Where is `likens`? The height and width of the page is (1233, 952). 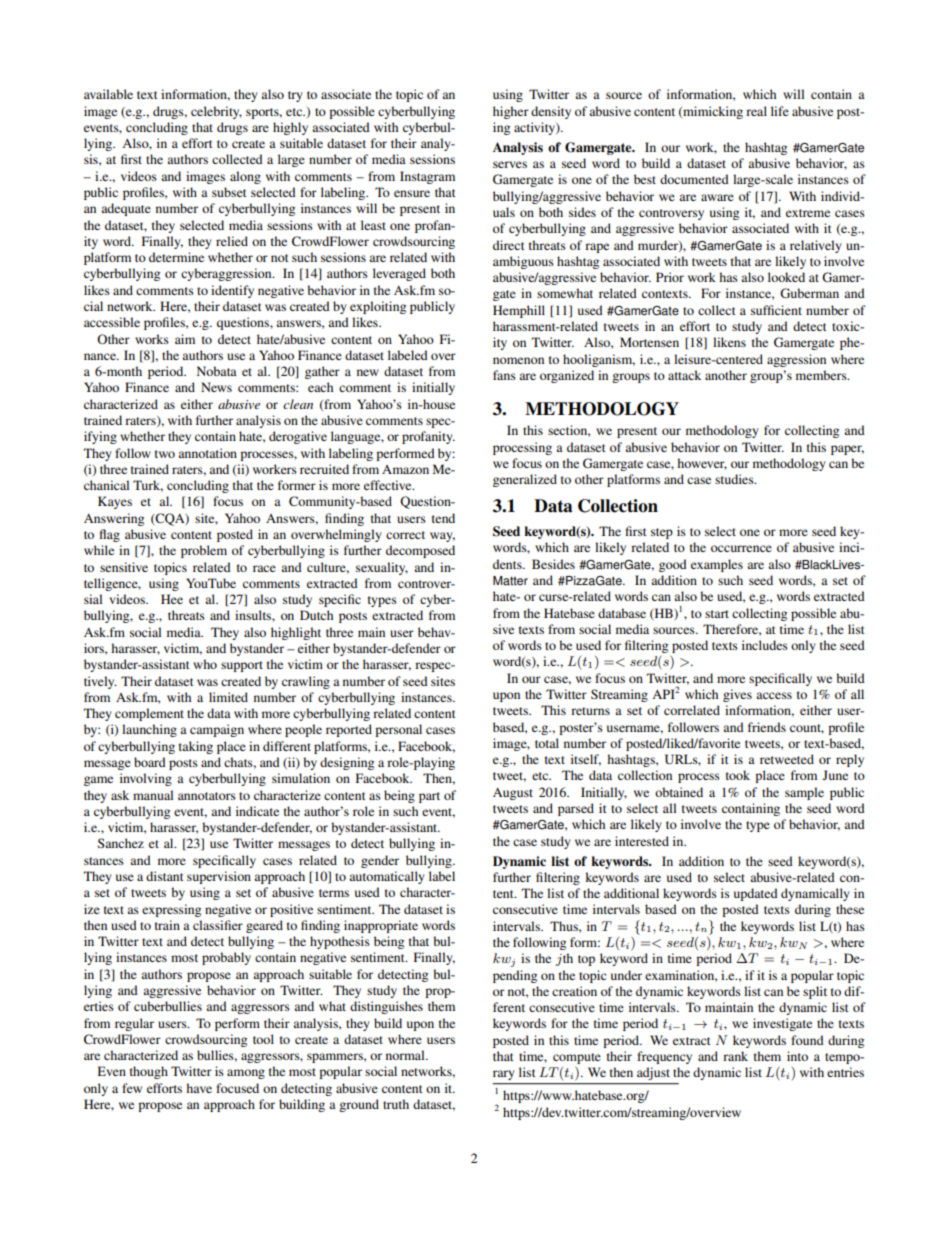
likens is located at coordinates (729, 342).
